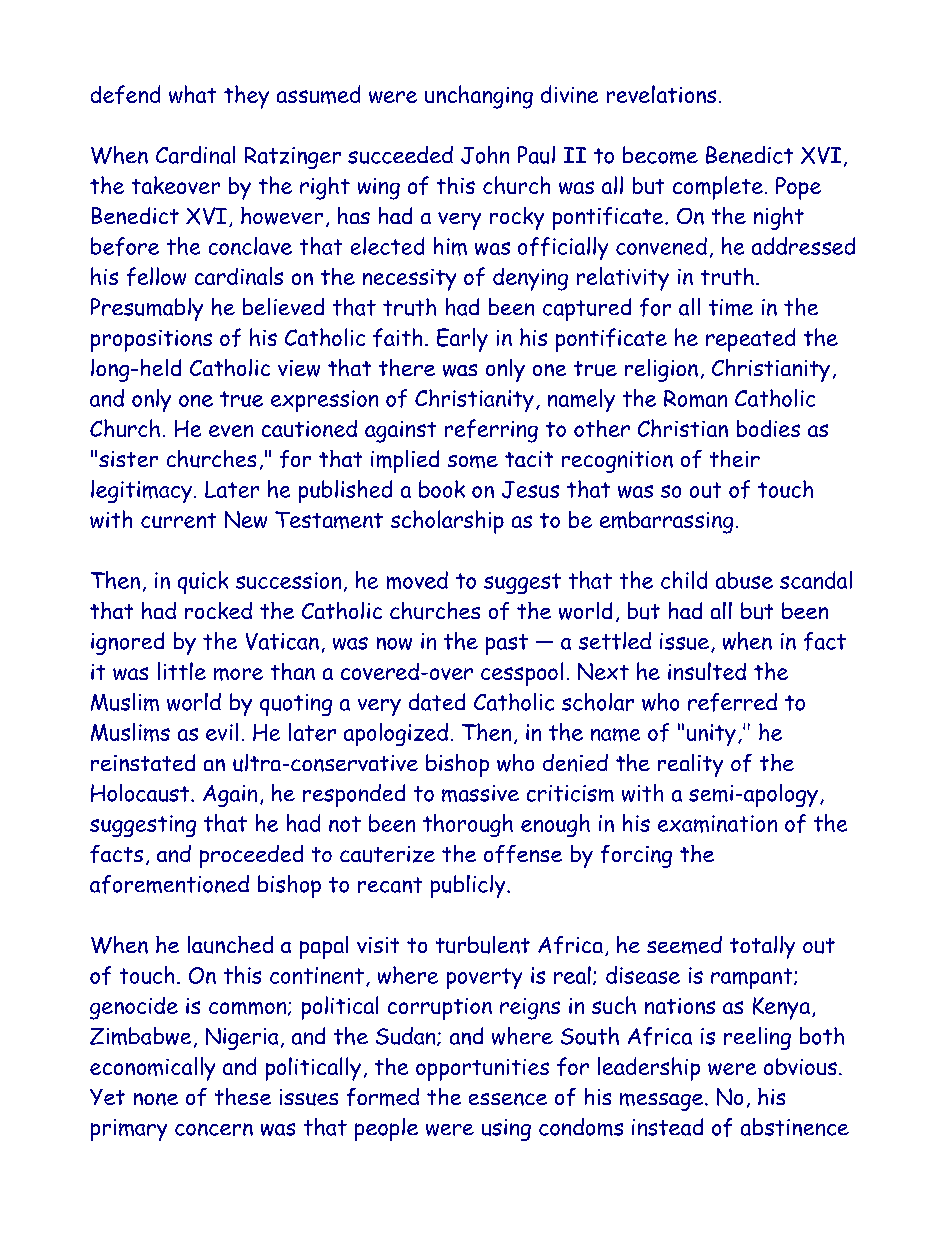  I want to click on none, so click(156, 1099).
